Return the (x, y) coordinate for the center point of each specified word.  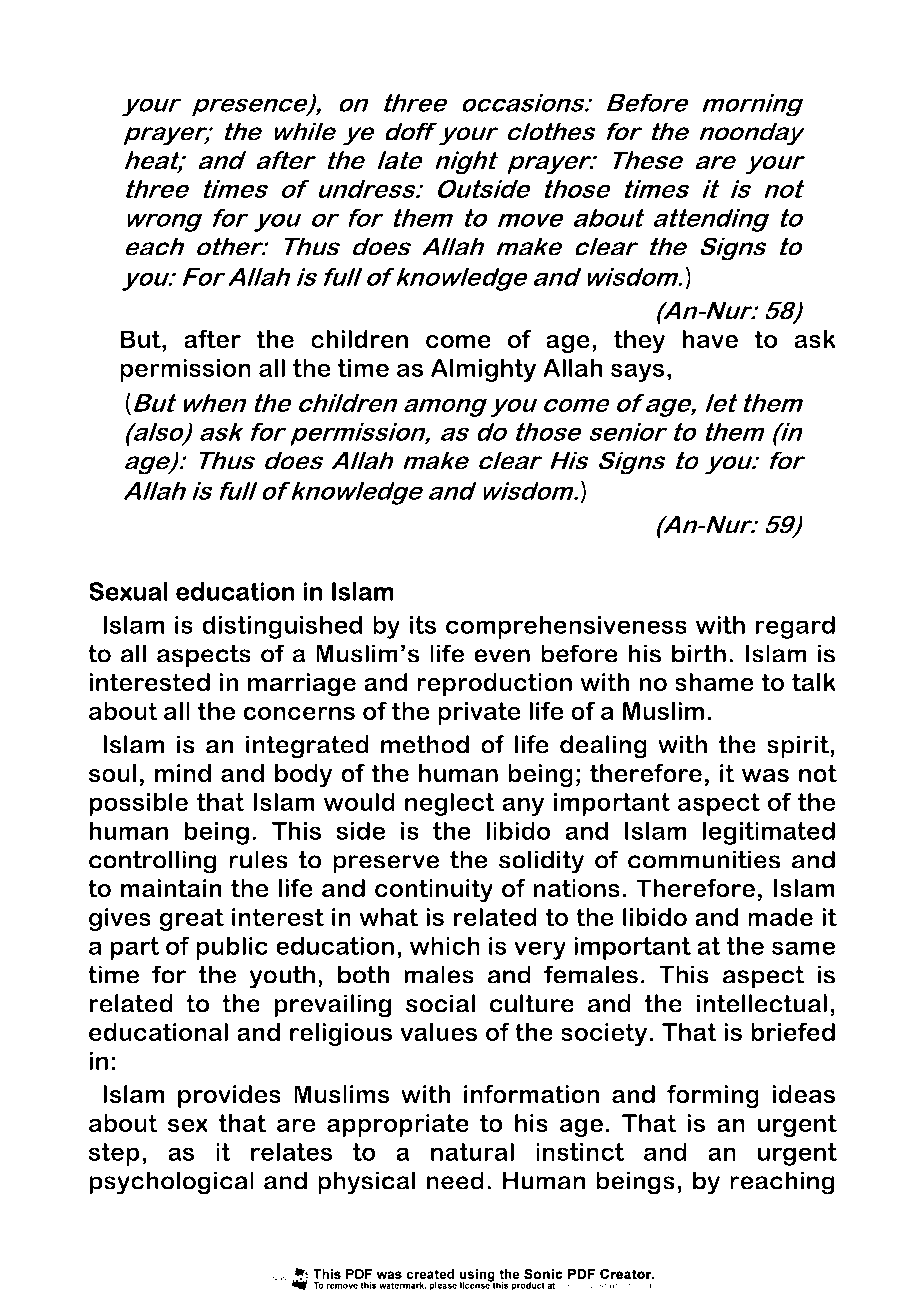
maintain (171, 888)
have (710, 339)
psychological (171, 1183)
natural (472, 1151)
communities (704, 859)
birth (699, 653)
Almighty (483, 370)
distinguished (282, 627)
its (423, 624)
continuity (434, 890)
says (637, 372)
